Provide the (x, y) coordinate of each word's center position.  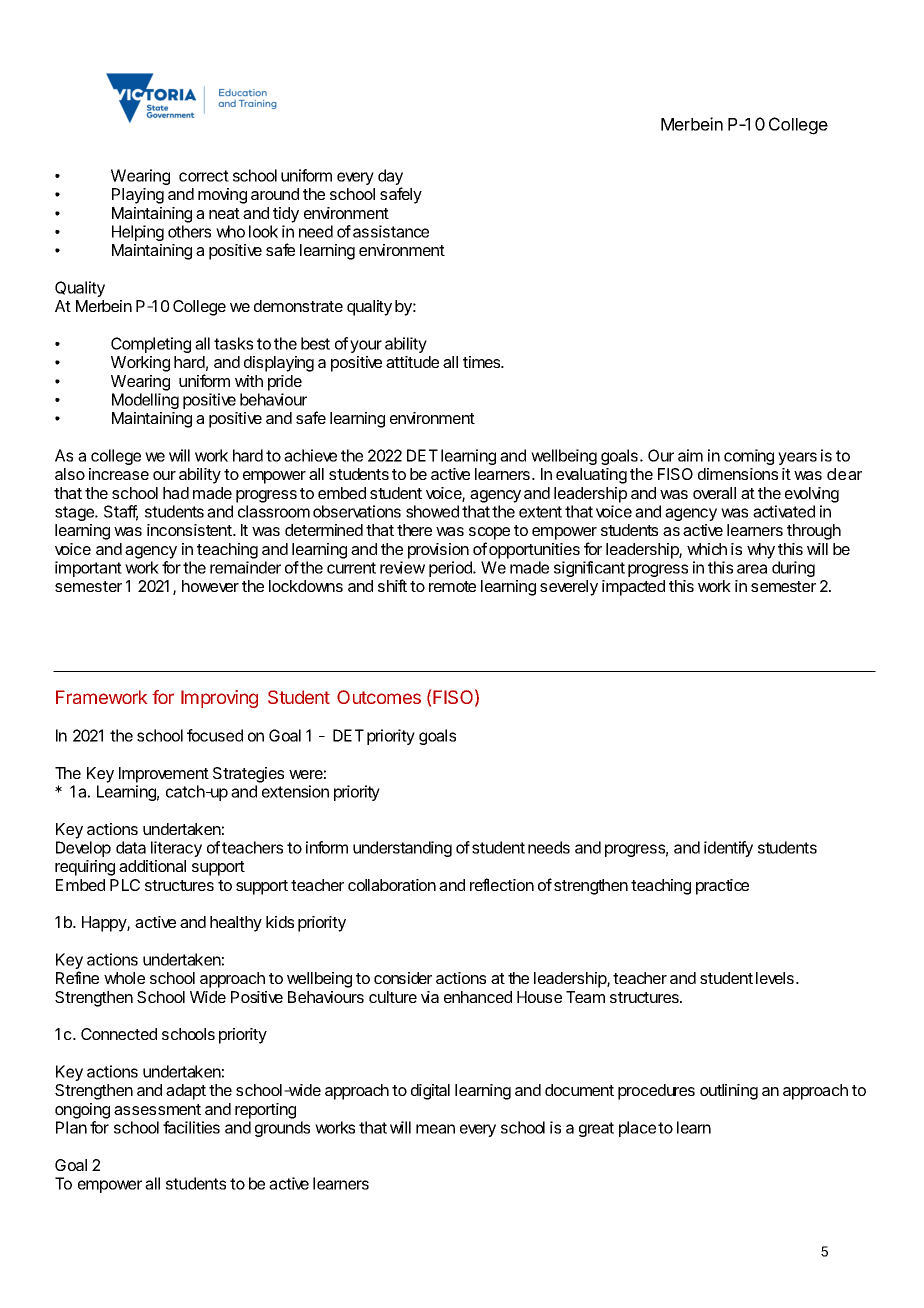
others (189, 231)
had (176, 493)
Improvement (164, 775)
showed (432, 511)
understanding (402, 849)
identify (728, 849)
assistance (391, 231)
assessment (157, 1109)
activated (784, 511)
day (390, 178)
